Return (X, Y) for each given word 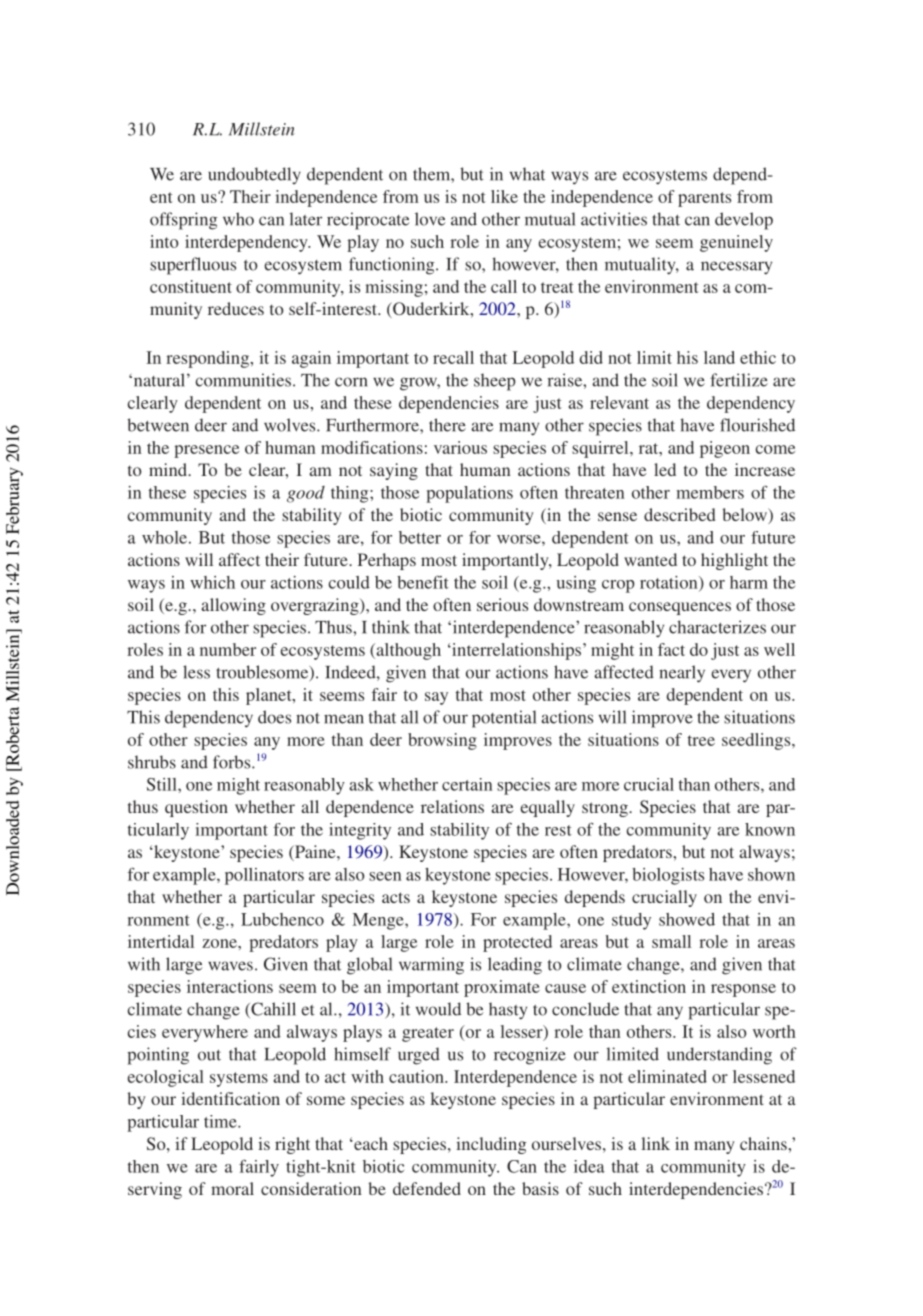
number (228, 649)
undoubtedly (254, 175)
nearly (682, 674)
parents (704, 199)
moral (232, 1188)
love (430, 219)
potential (504, 719)
